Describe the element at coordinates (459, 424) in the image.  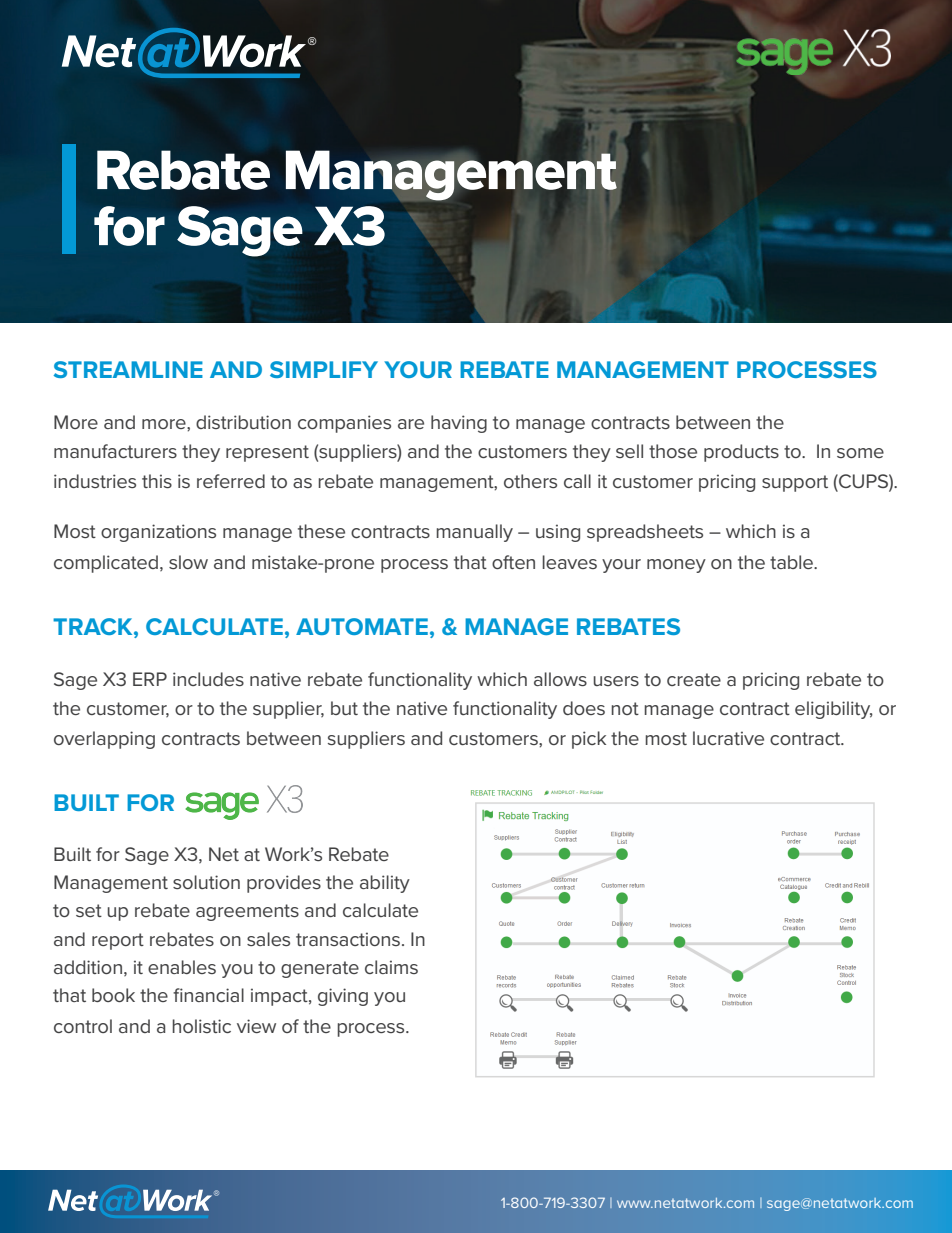
I see `having` at that location.
